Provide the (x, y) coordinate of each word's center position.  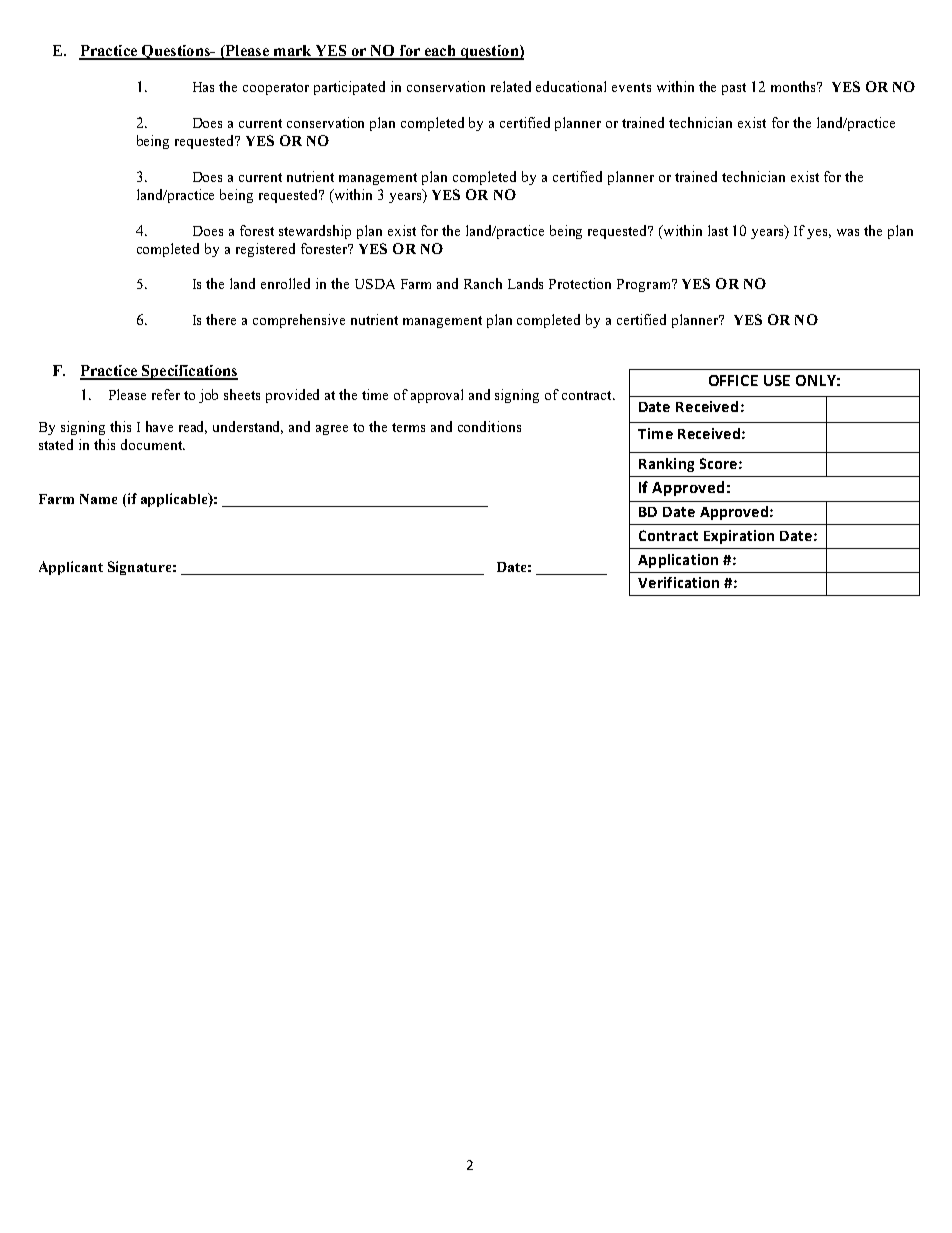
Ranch (483, 283)
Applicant (71, 568)
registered (265, 250)
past (734, 89)
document (152, 444)
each (440, 52)
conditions (489, 426)
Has (203, 87)
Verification (678, 582)
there (221, 319)
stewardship (315, 232)
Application (678, 561)
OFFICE (733, 380)
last (718, 230)
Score (718, 463)
